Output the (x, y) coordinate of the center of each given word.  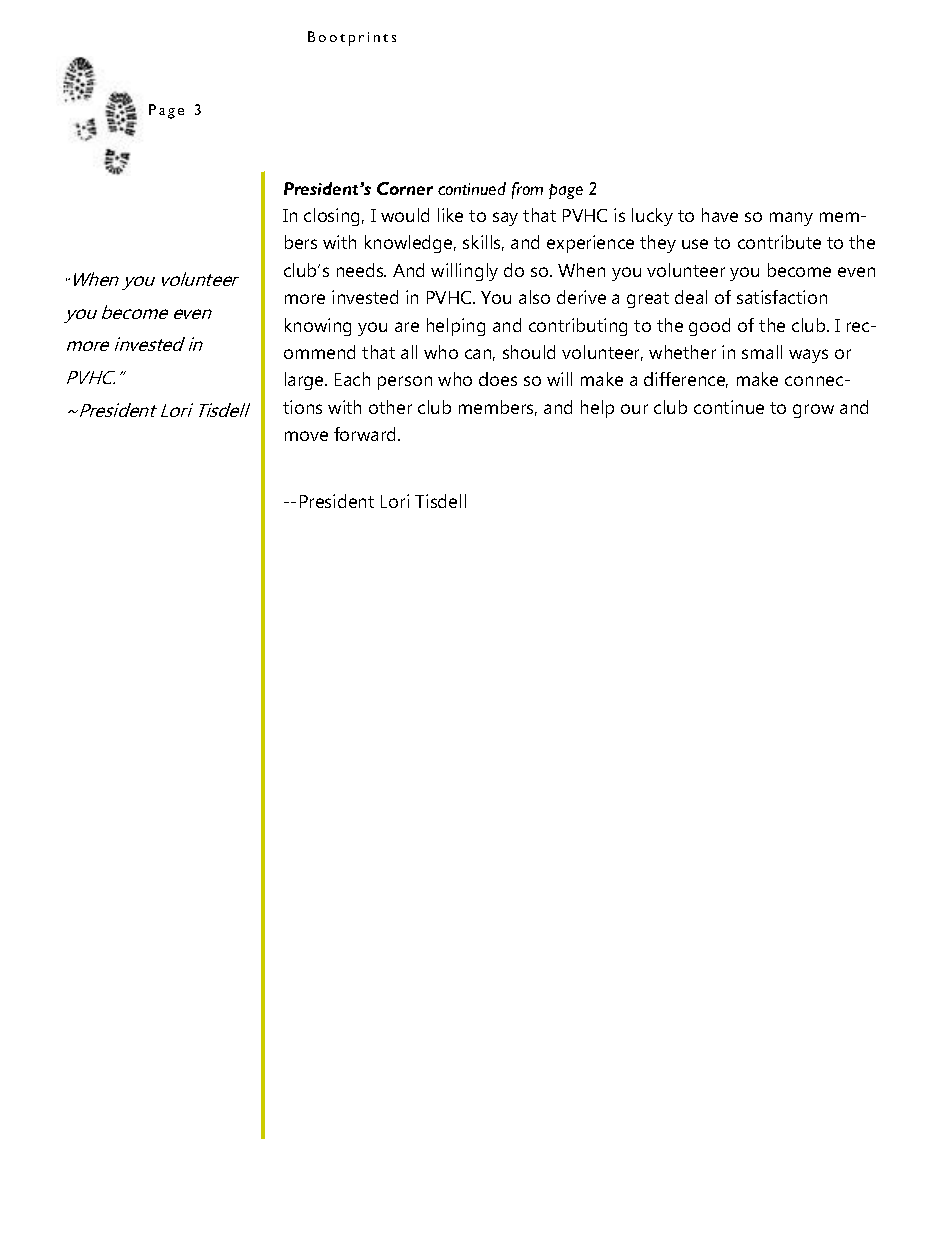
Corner (405, 188)
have (720, 215)
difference (686, 380)
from (527, 190)
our (634, 409)
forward (366, 434)
